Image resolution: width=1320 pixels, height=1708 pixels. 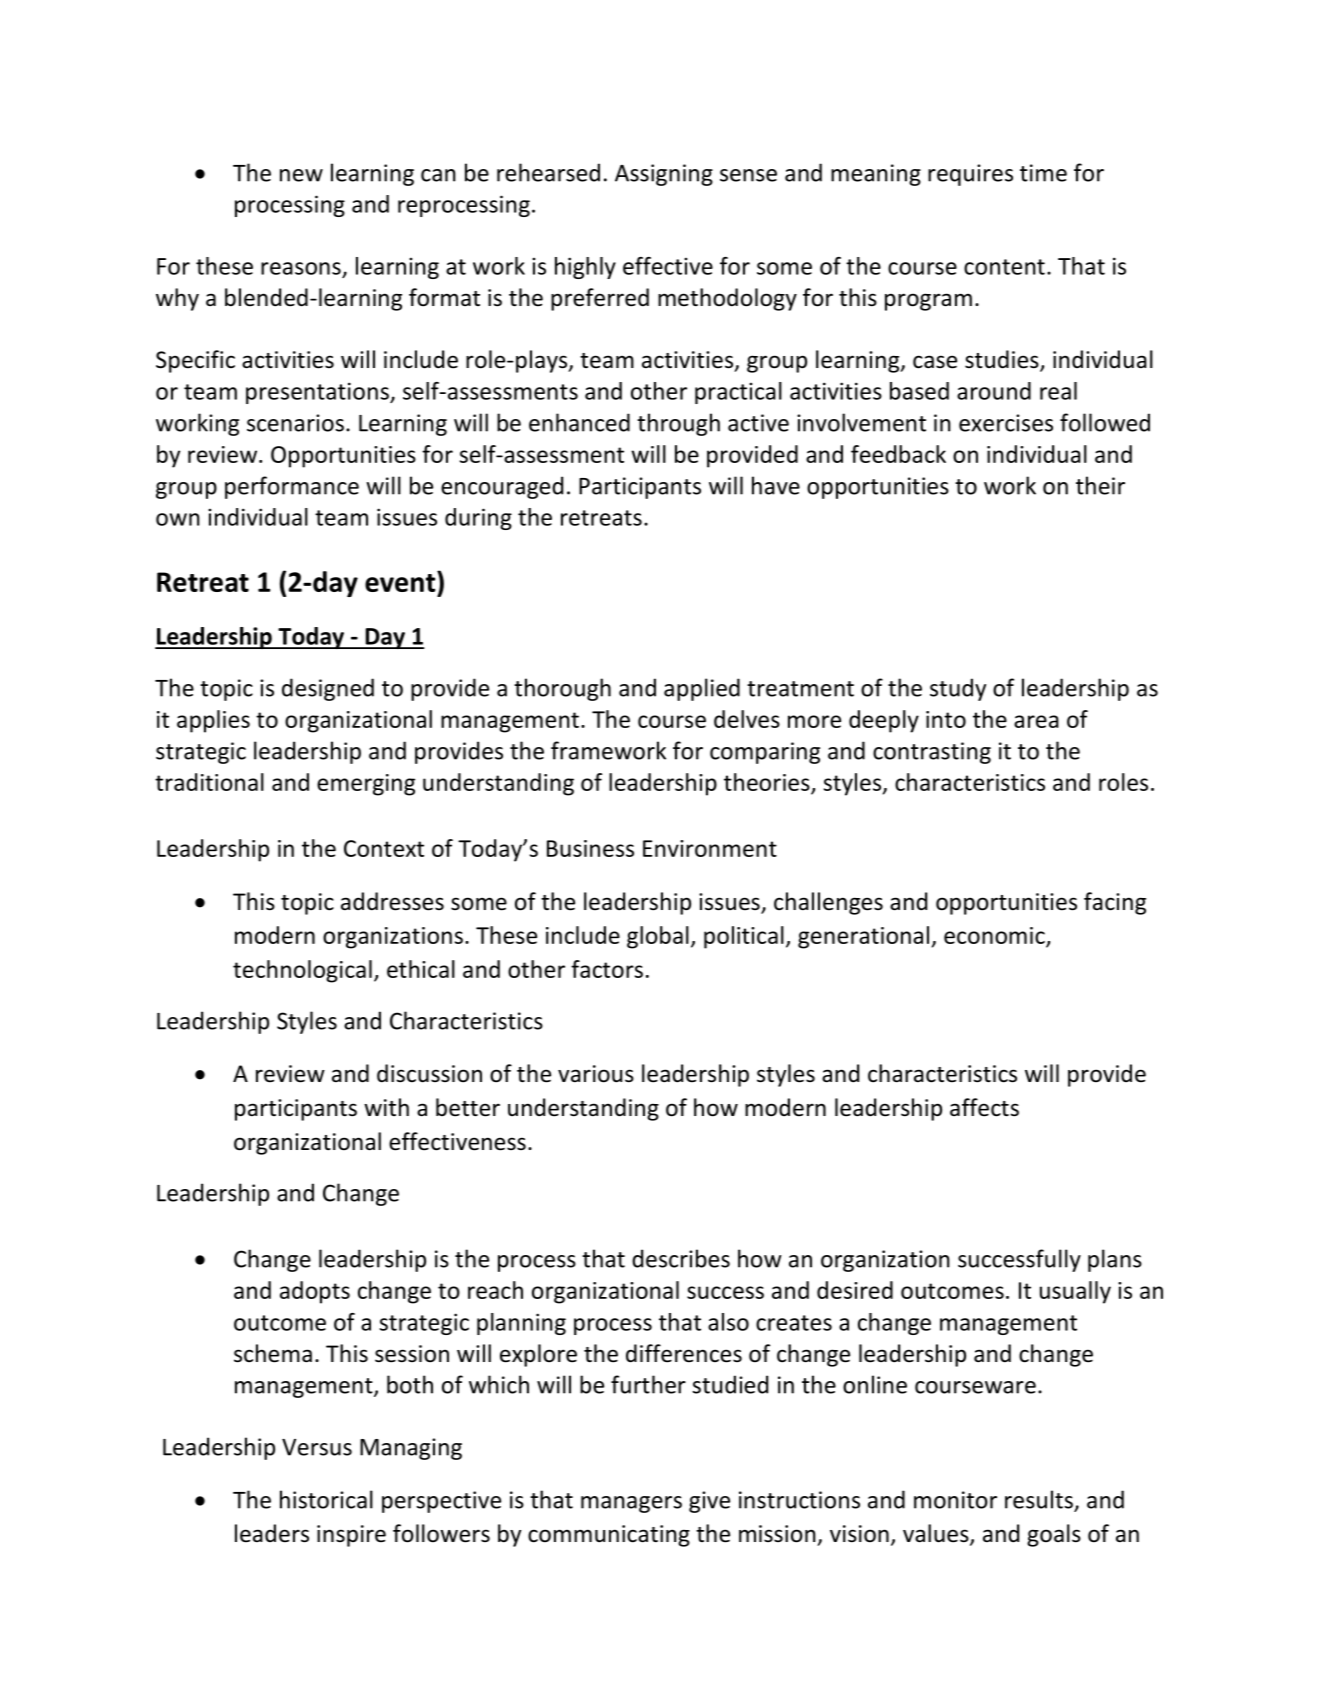 I want to click on managers, so click(x=631, y=1504).
